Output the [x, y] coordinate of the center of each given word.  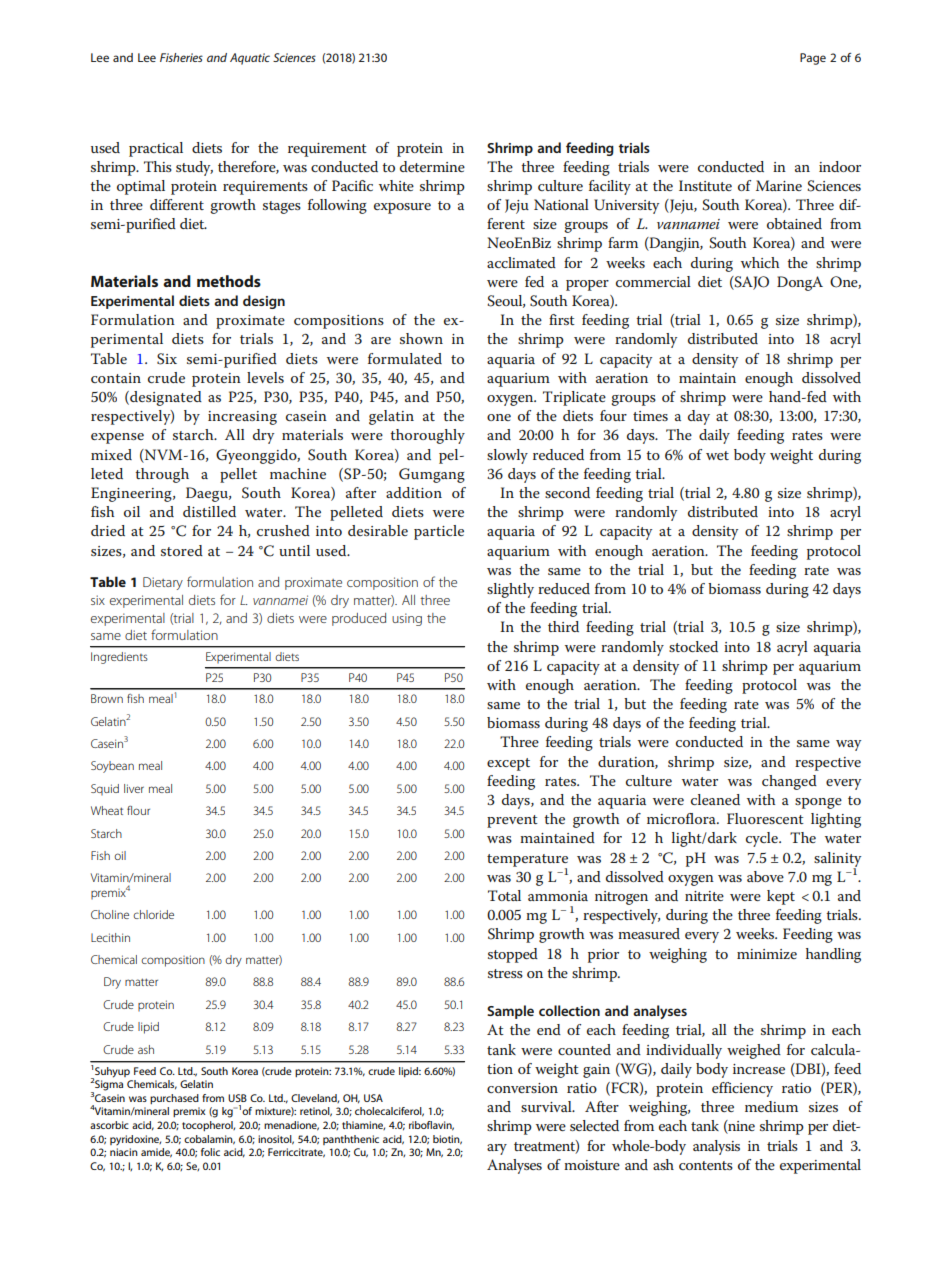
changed [789, 782]
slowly [507, 456]
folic [210, 1152]
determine [432, 166]
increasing [242, 418]
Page [813, 59]
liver [134, 788]
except [508, 764]
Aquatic [250, 59]
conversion [522, 1088]
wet [717, 455]
